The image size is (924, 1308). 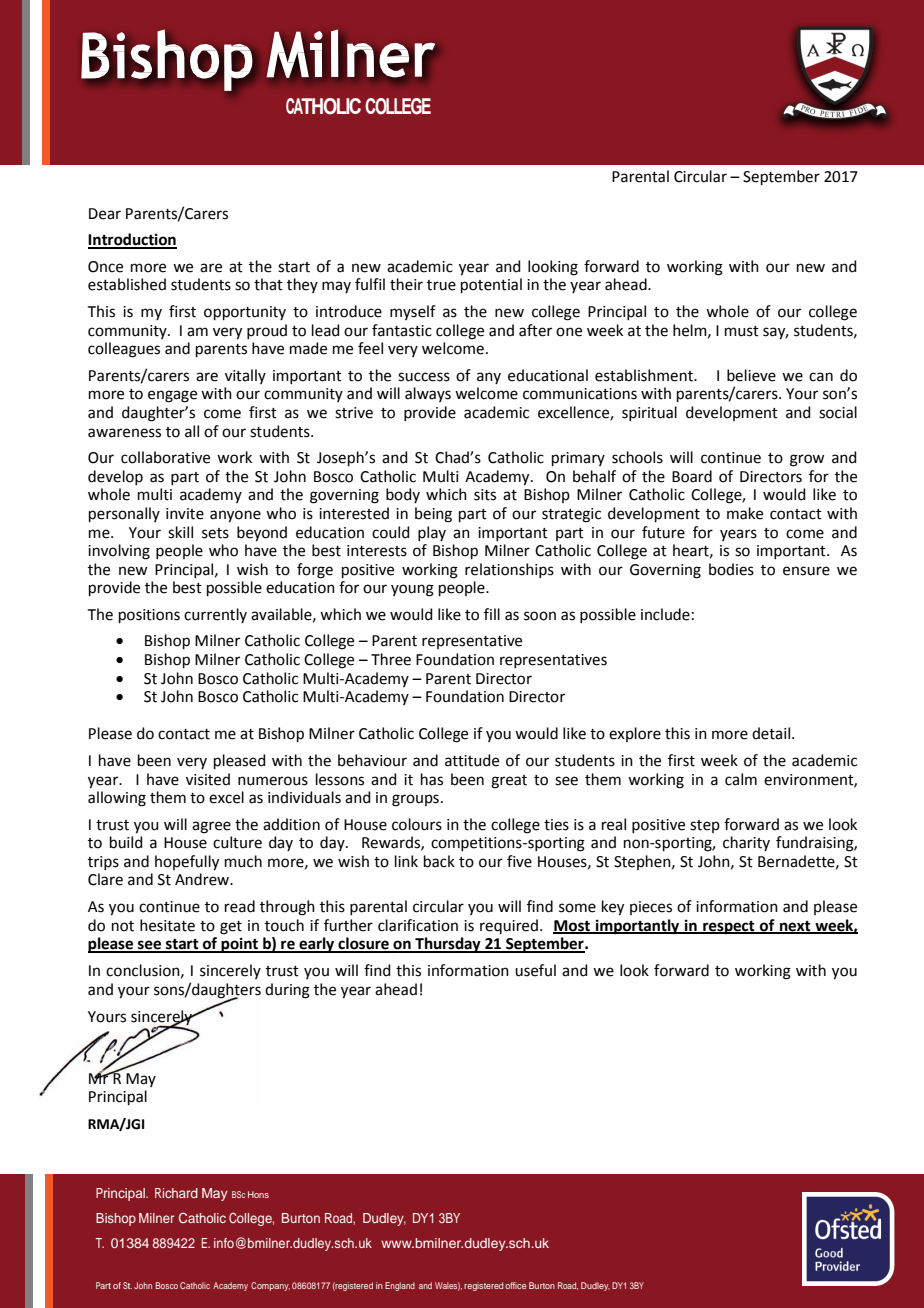 I want to click on invite, so click(x=185, y=514).
